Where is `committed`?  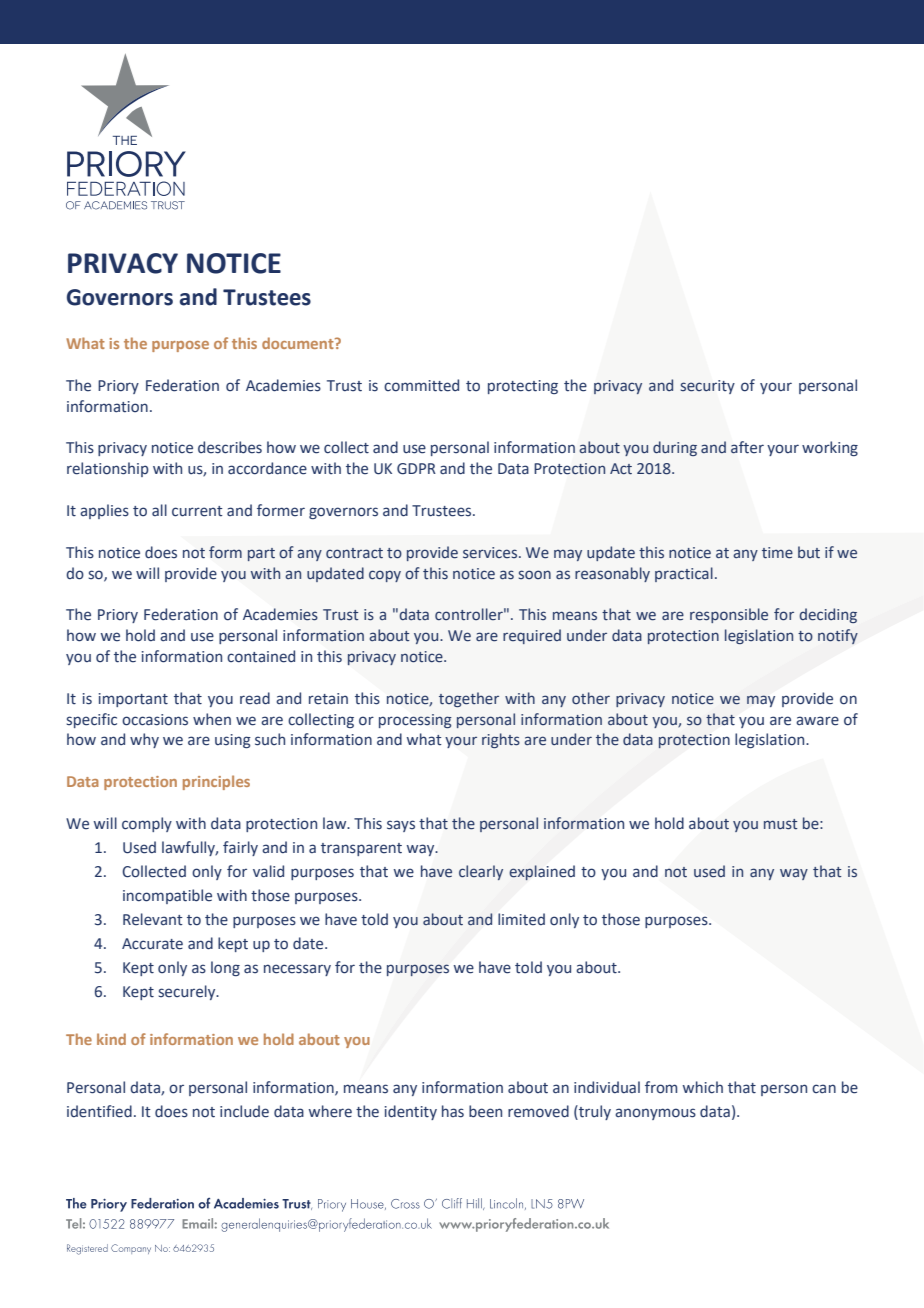
committed is located at coordinates (421, 385).
